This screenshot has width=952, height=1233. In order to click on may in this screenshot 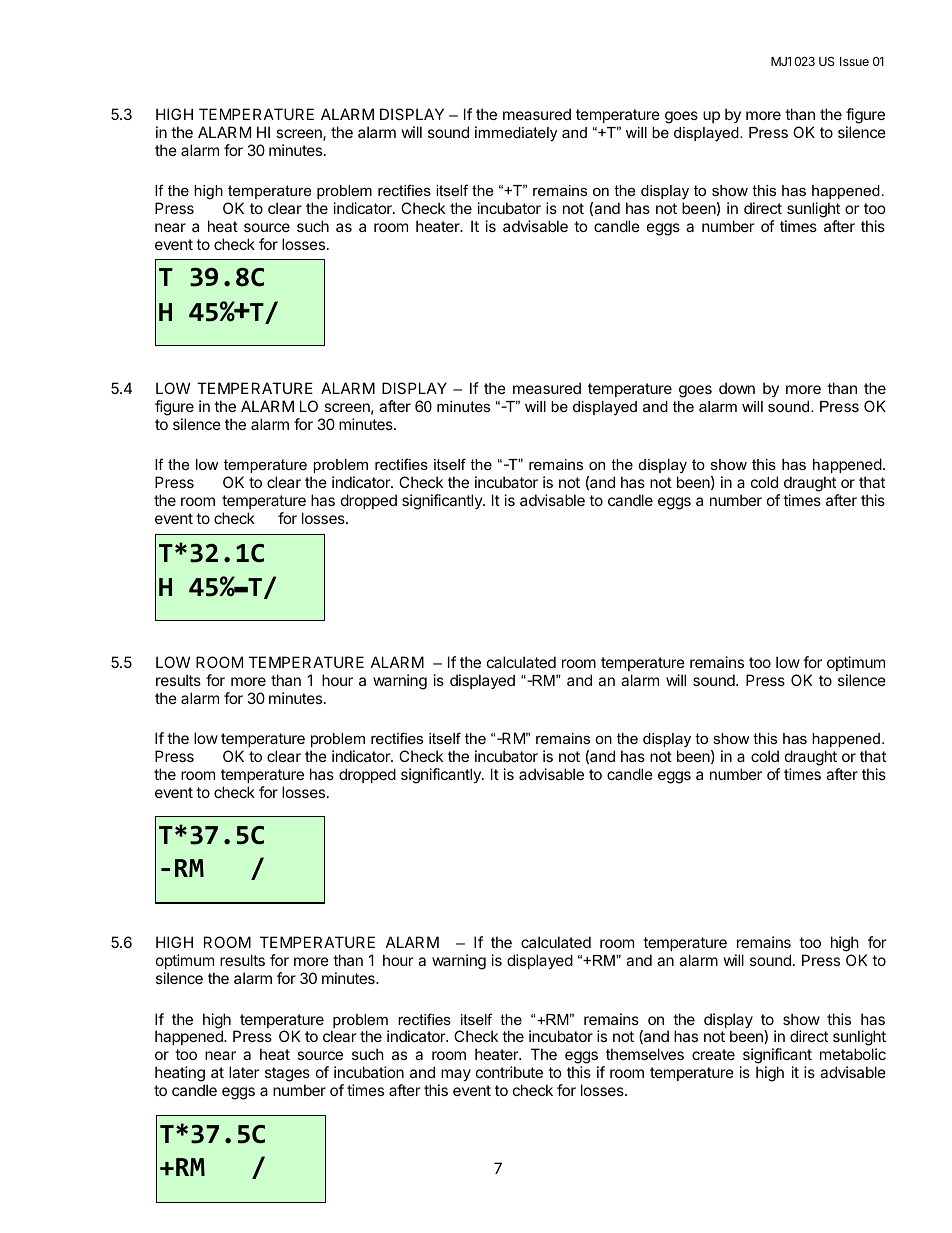, I will do `click(455, 1077)`.
